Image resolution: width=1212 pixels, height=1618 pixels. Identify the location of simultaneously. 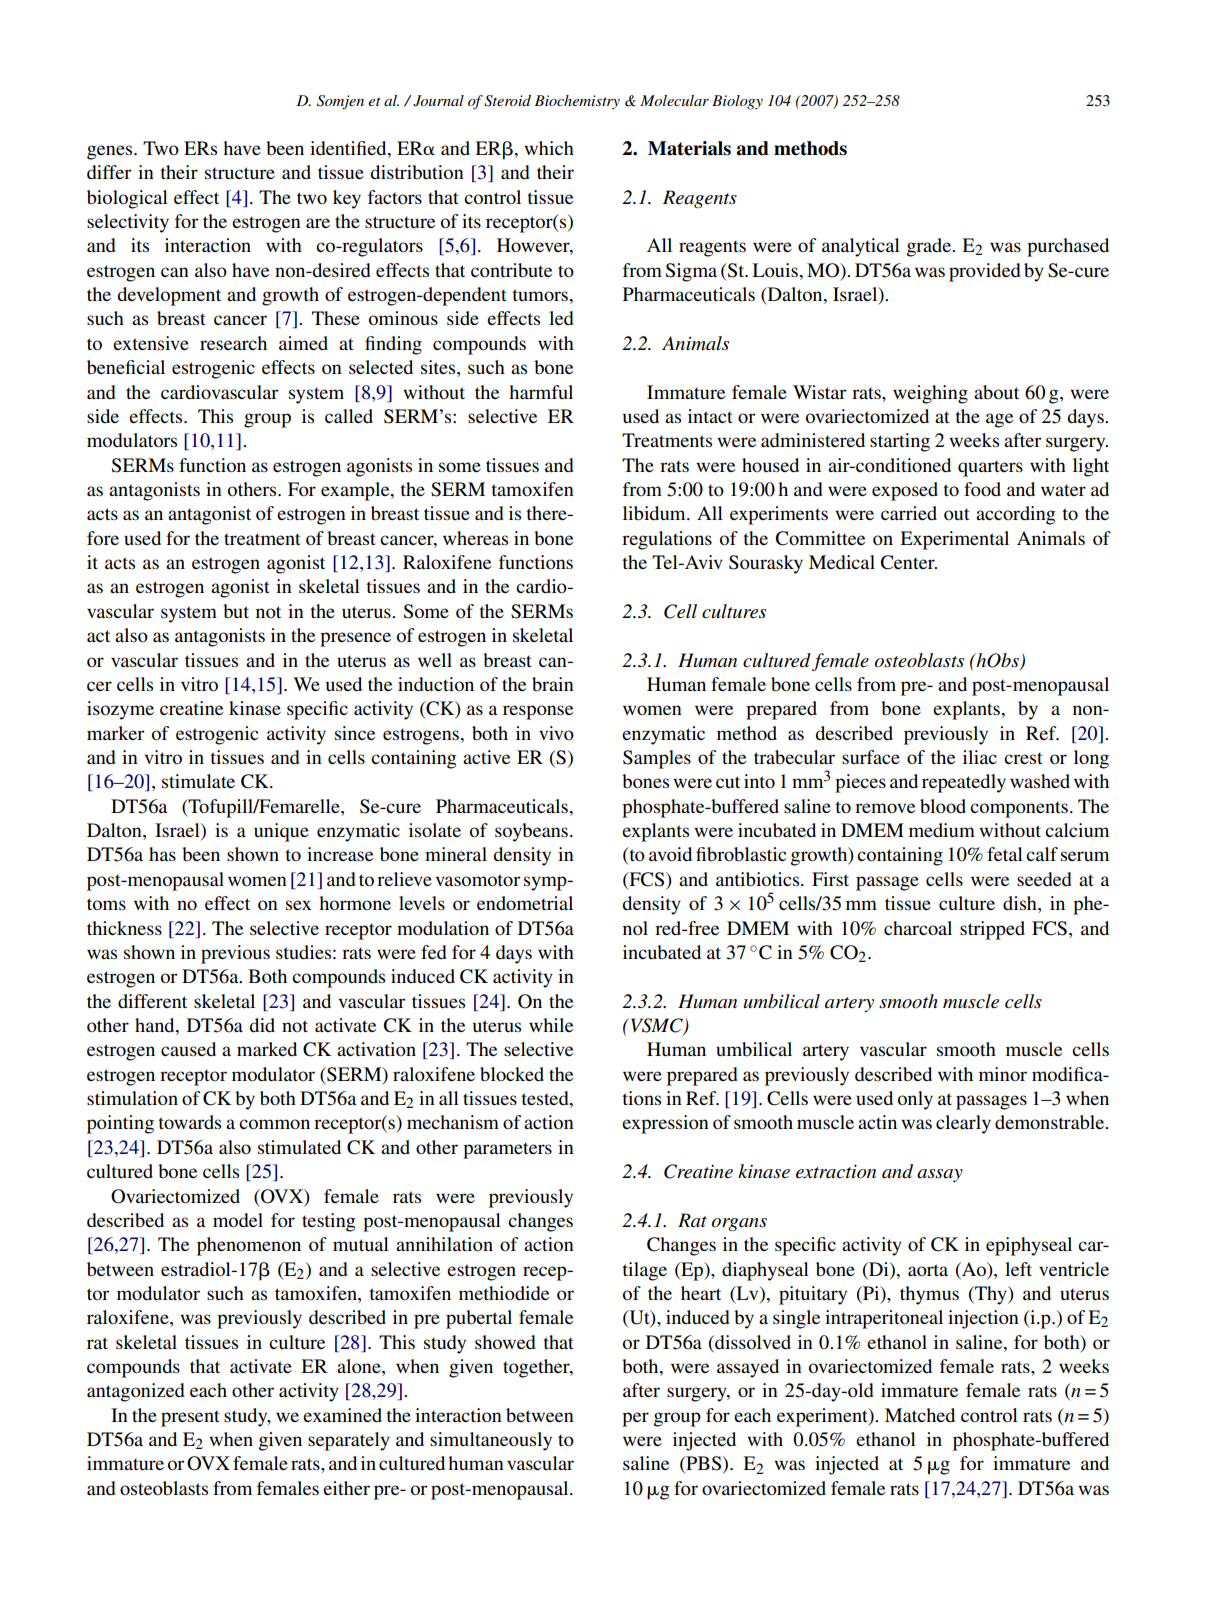
(491, 1441).
